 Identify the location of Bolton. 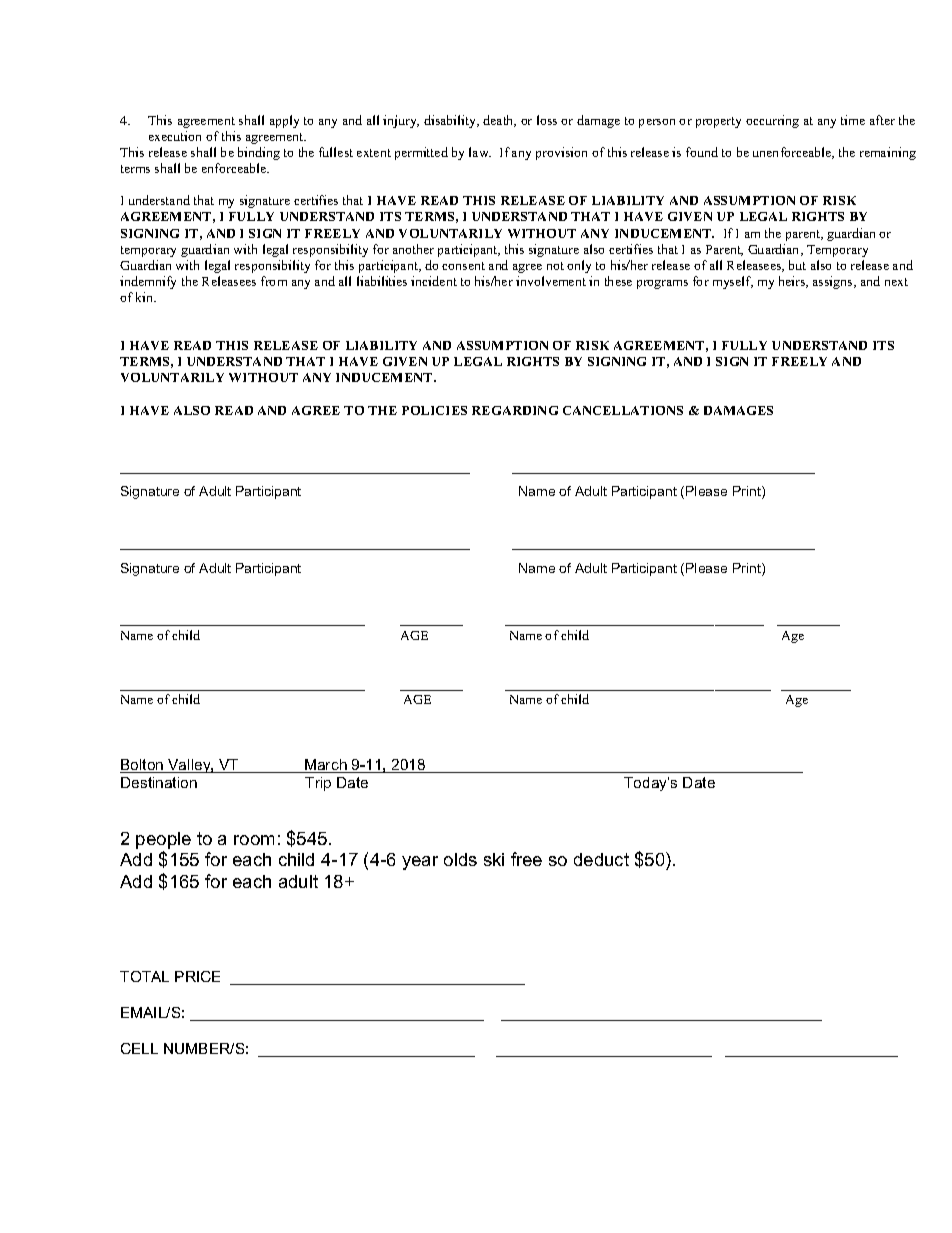
(143, 766).
